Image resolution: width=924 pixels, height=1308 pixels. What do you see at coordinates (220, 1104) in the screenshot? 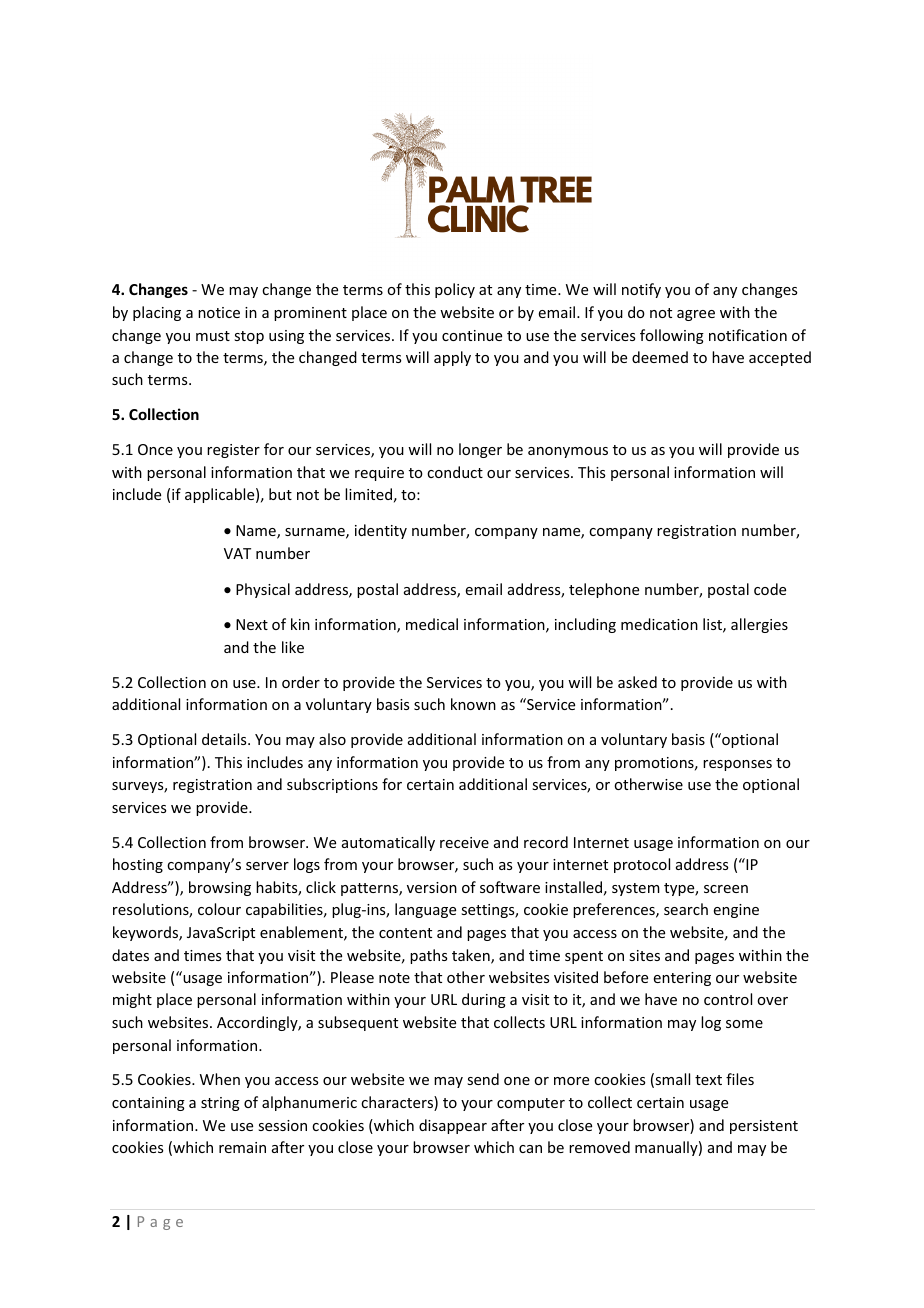
I see `string` at bounding box center [220, 1104].
